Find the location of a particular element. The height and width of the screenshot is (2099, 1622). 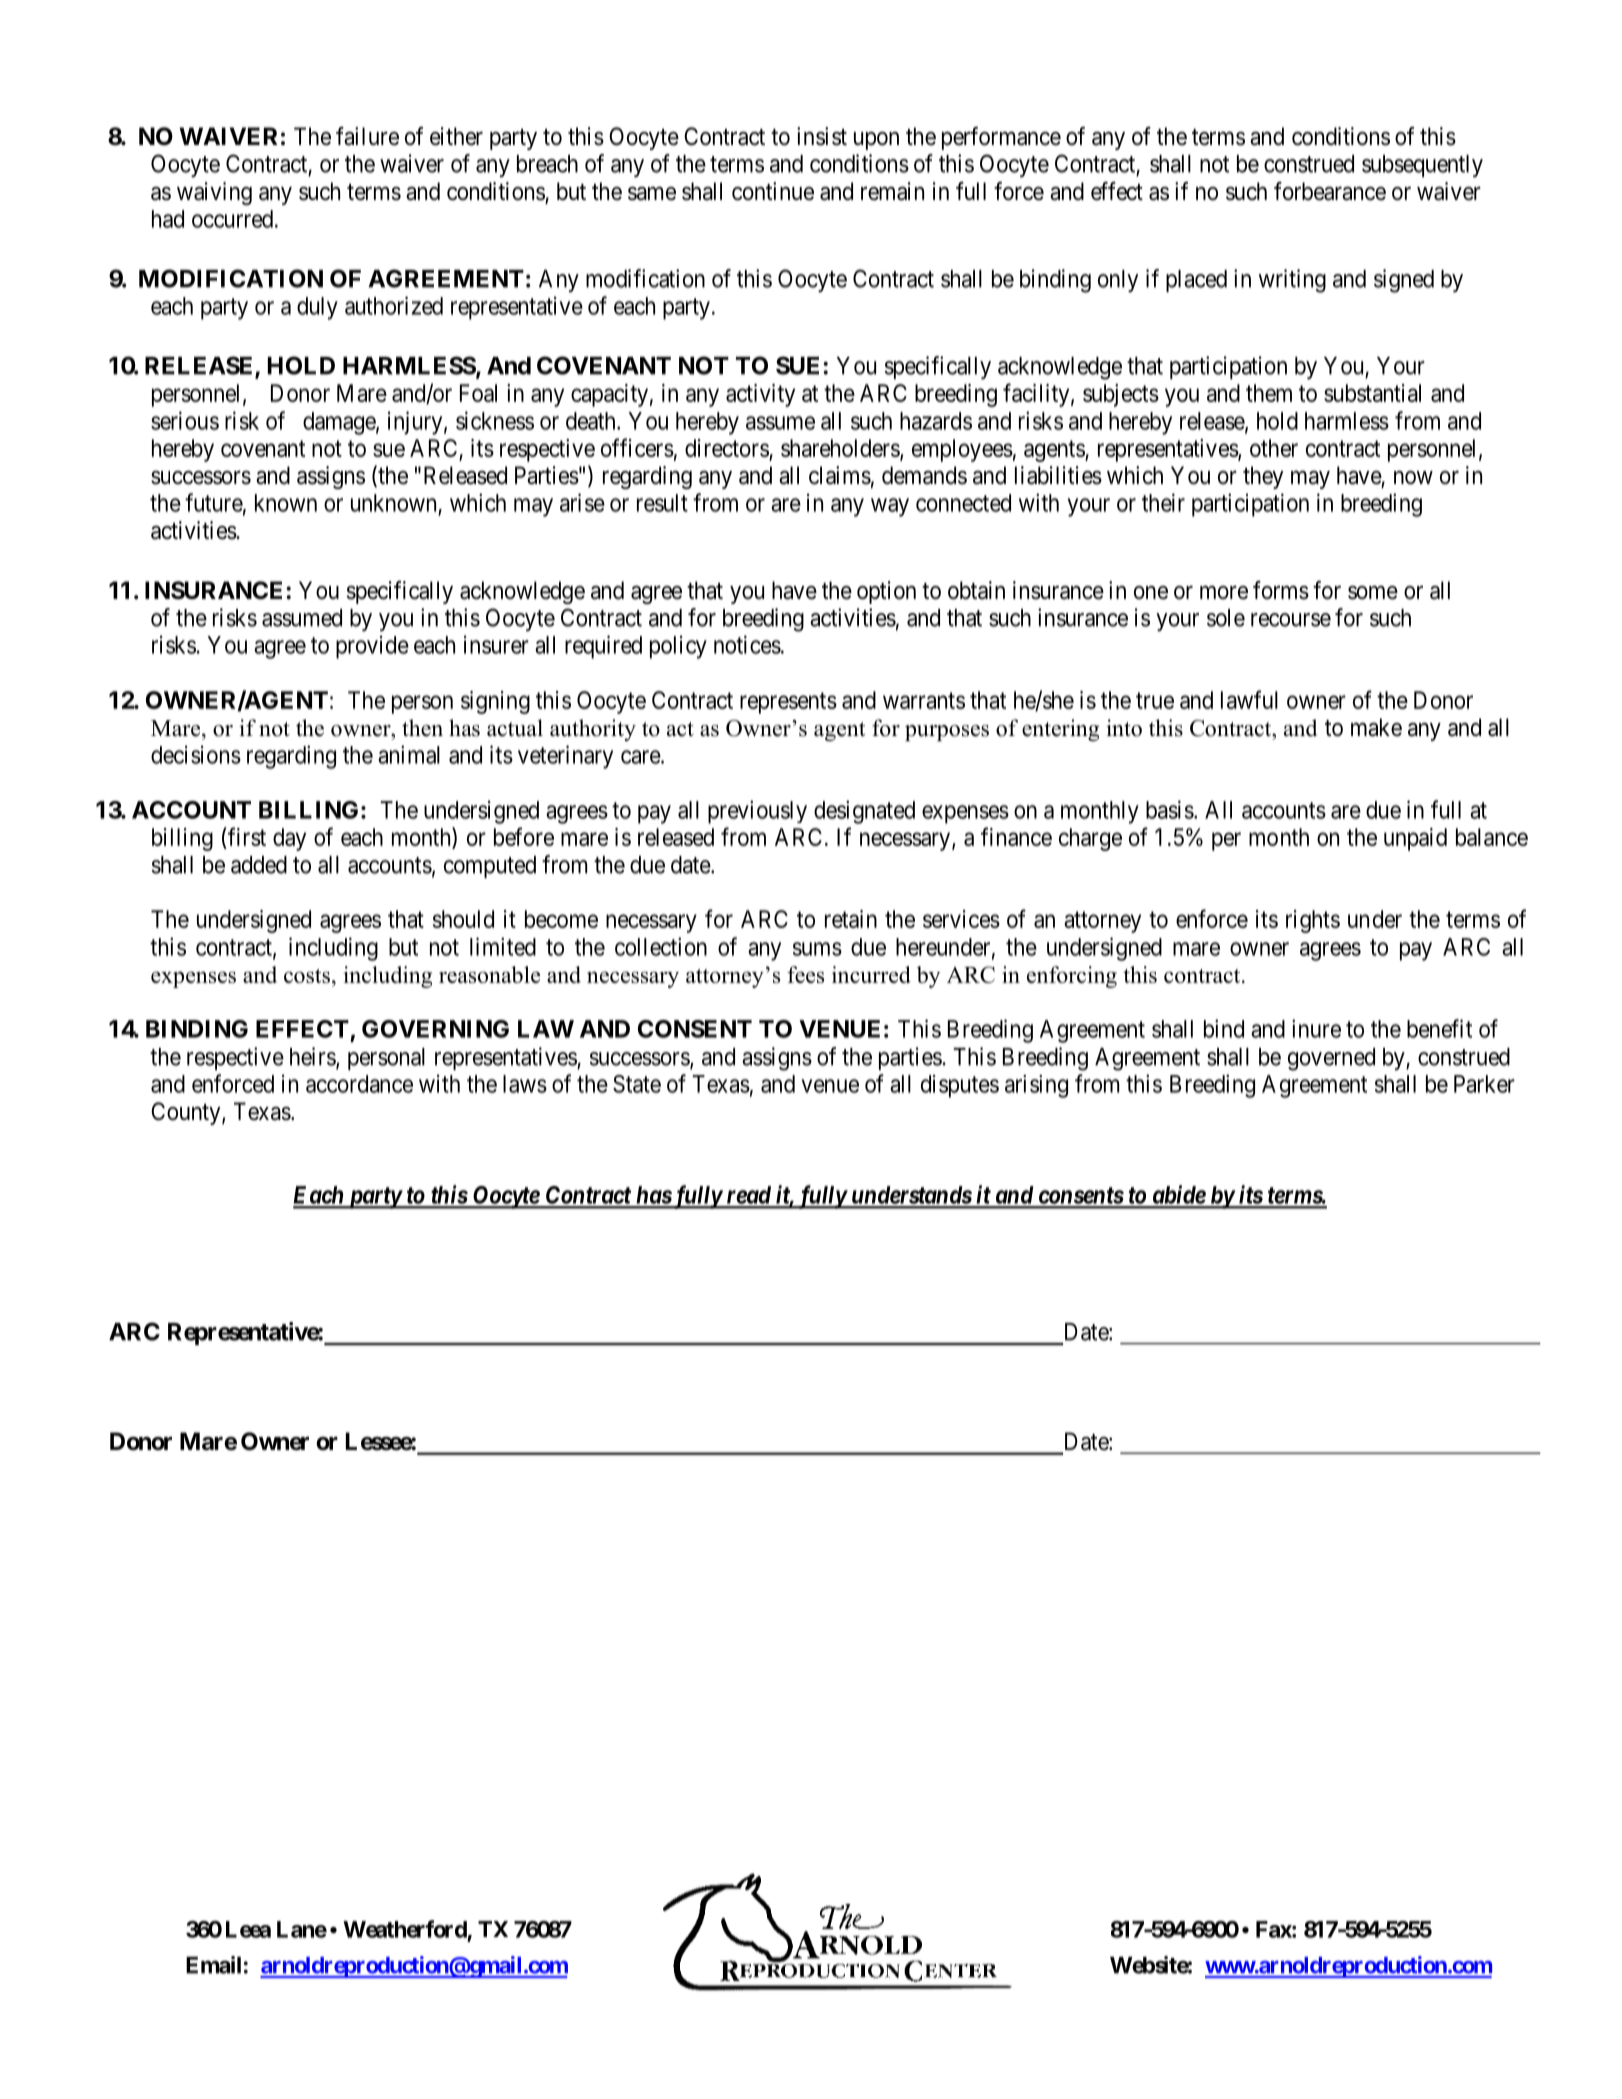

Weatherford is located at coordinates (405, 1929).
